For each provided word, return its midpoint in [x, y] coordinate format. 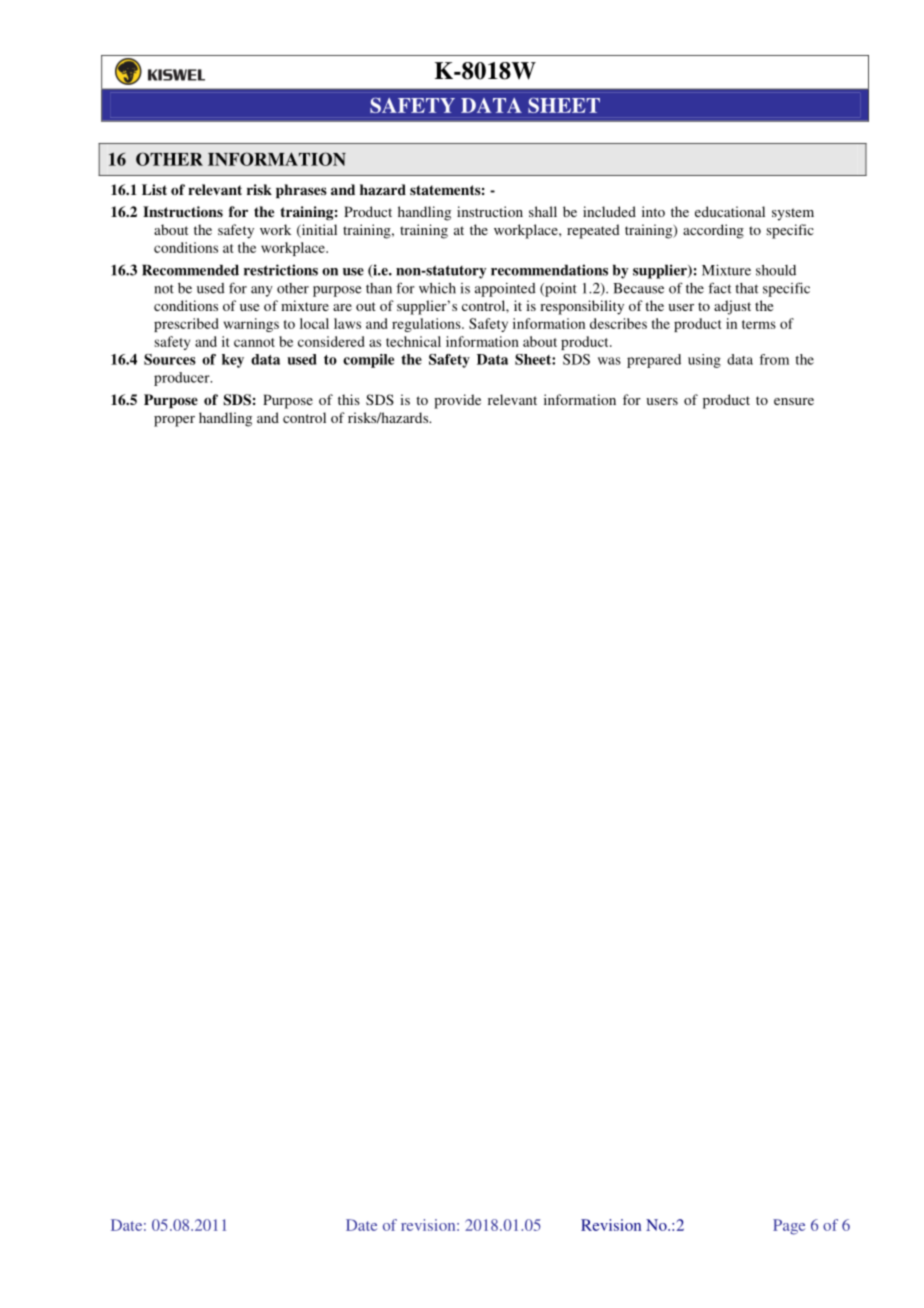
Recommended [190, 270]
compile [368, 361]
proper [174, 421]
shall [543, 211]
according [713, 231]
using [704, 361]
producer [183, 379]
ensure [794, 401]
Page [789, 1227]
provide [457, 401]
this [349, 399]
